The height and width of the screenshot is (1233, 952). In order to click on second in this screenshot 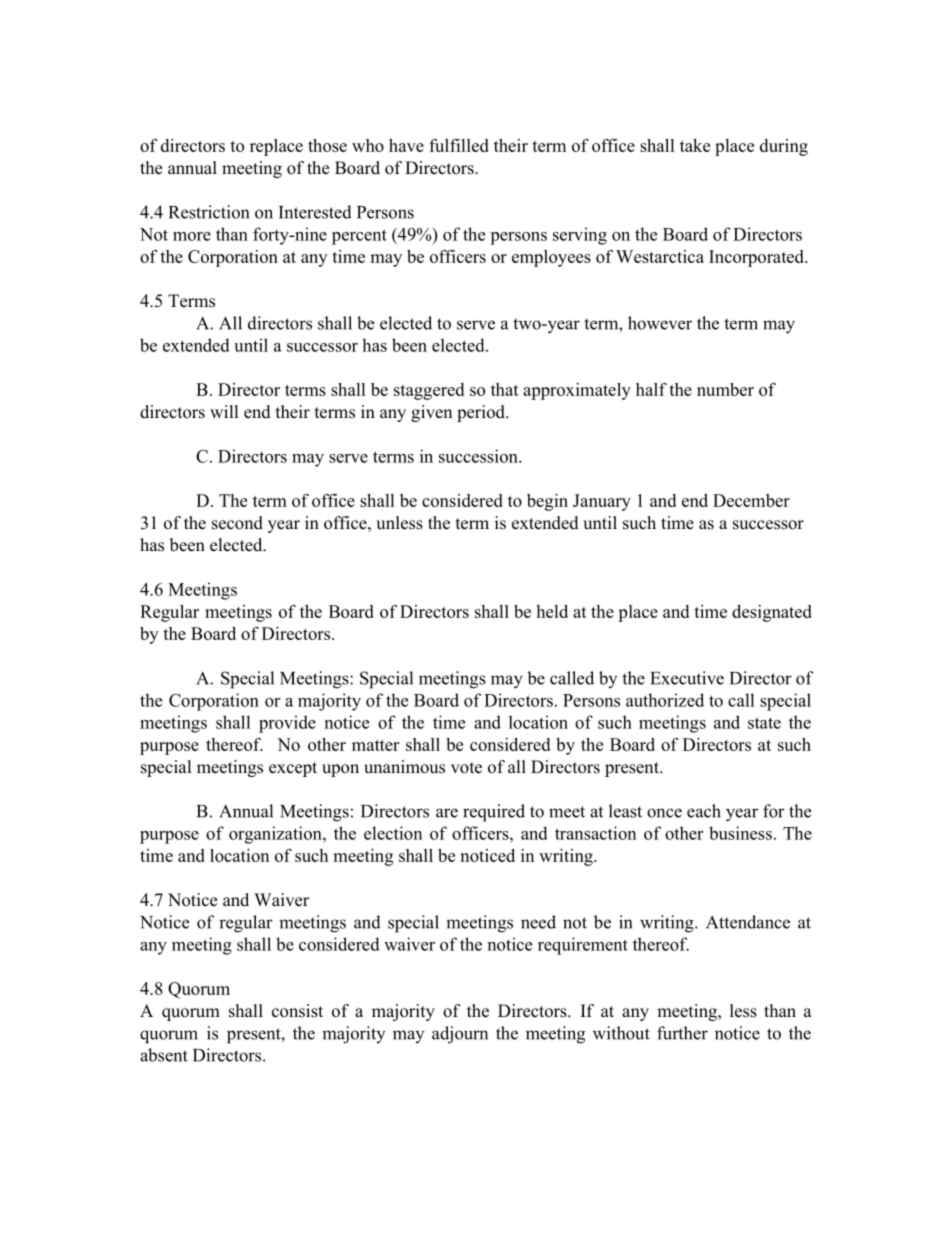, I will do `click(237, 523)`.
